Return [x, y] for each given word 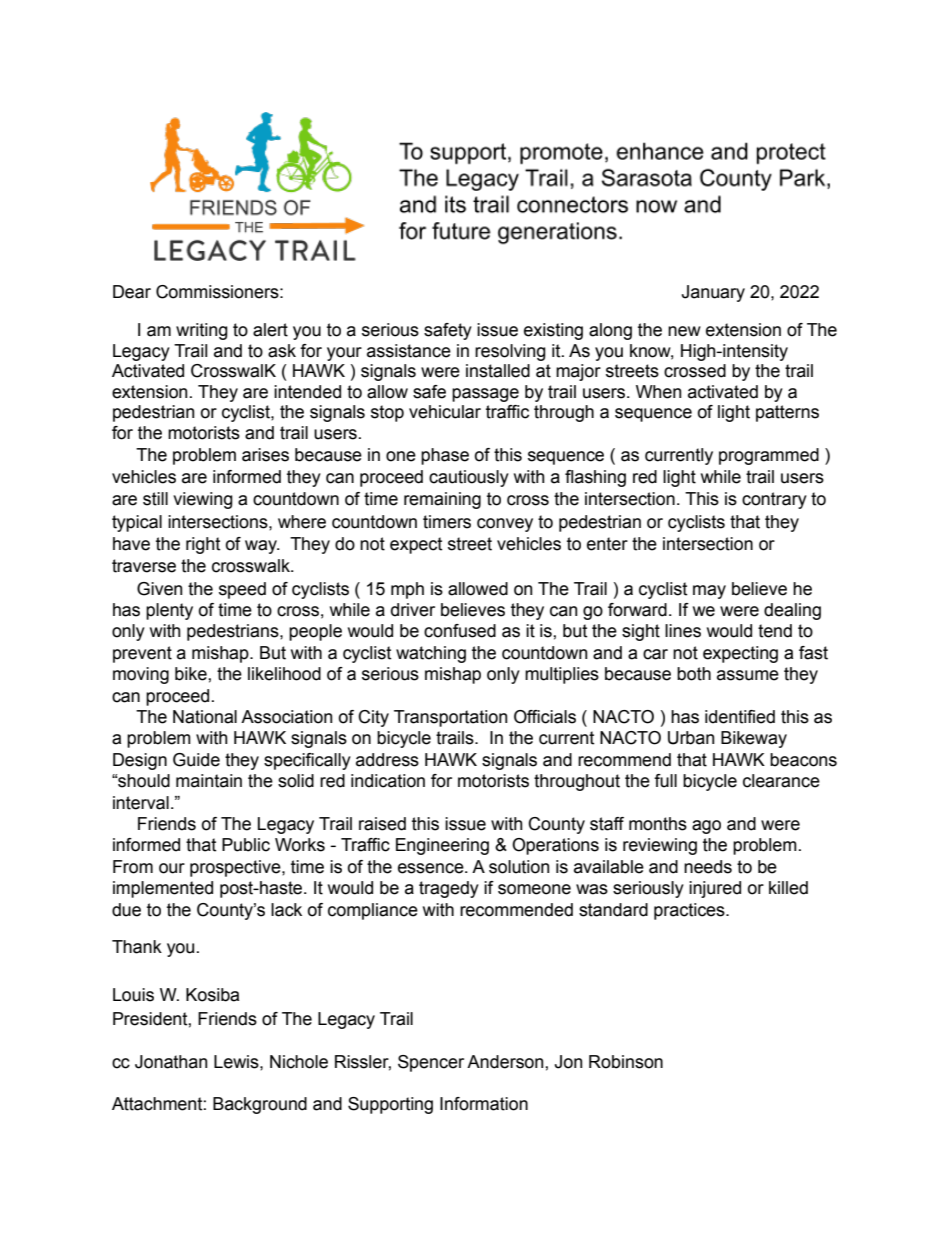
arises [265, 455]
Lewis [237, 1062]
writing [202, 331]
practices [690, 911]
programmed [769, 456]
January [713, 293]
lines [683, 631]
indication [388, 781]
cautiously [469, 478]
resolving [510, 352]
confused [460, 631]
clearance [781, 781]
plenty [169, 611]
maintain [209, 781]
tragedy [449, 889]
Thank [137, 947]
